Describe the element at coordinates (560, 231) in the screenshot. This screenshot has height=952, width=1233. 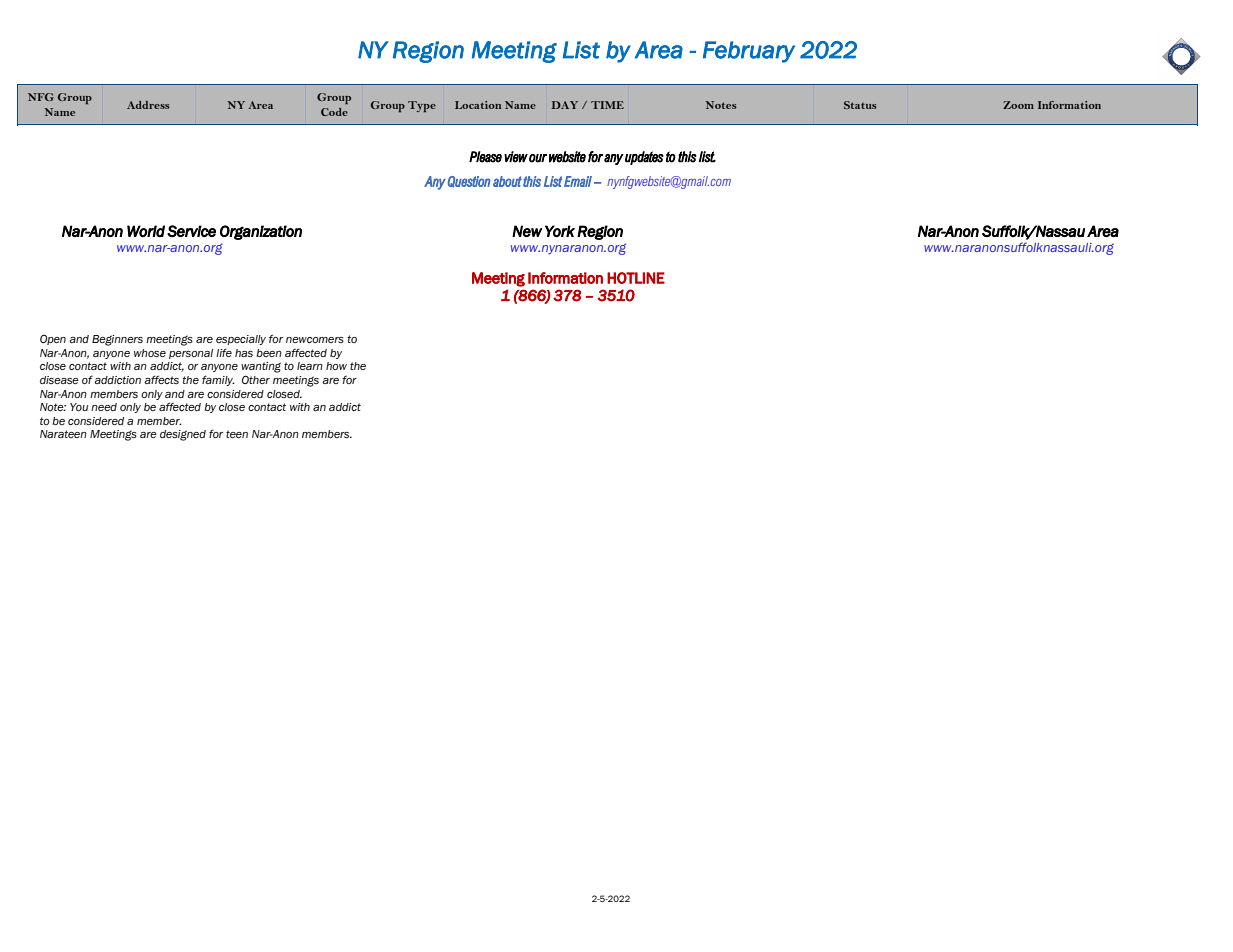
I see `York` at that location.
